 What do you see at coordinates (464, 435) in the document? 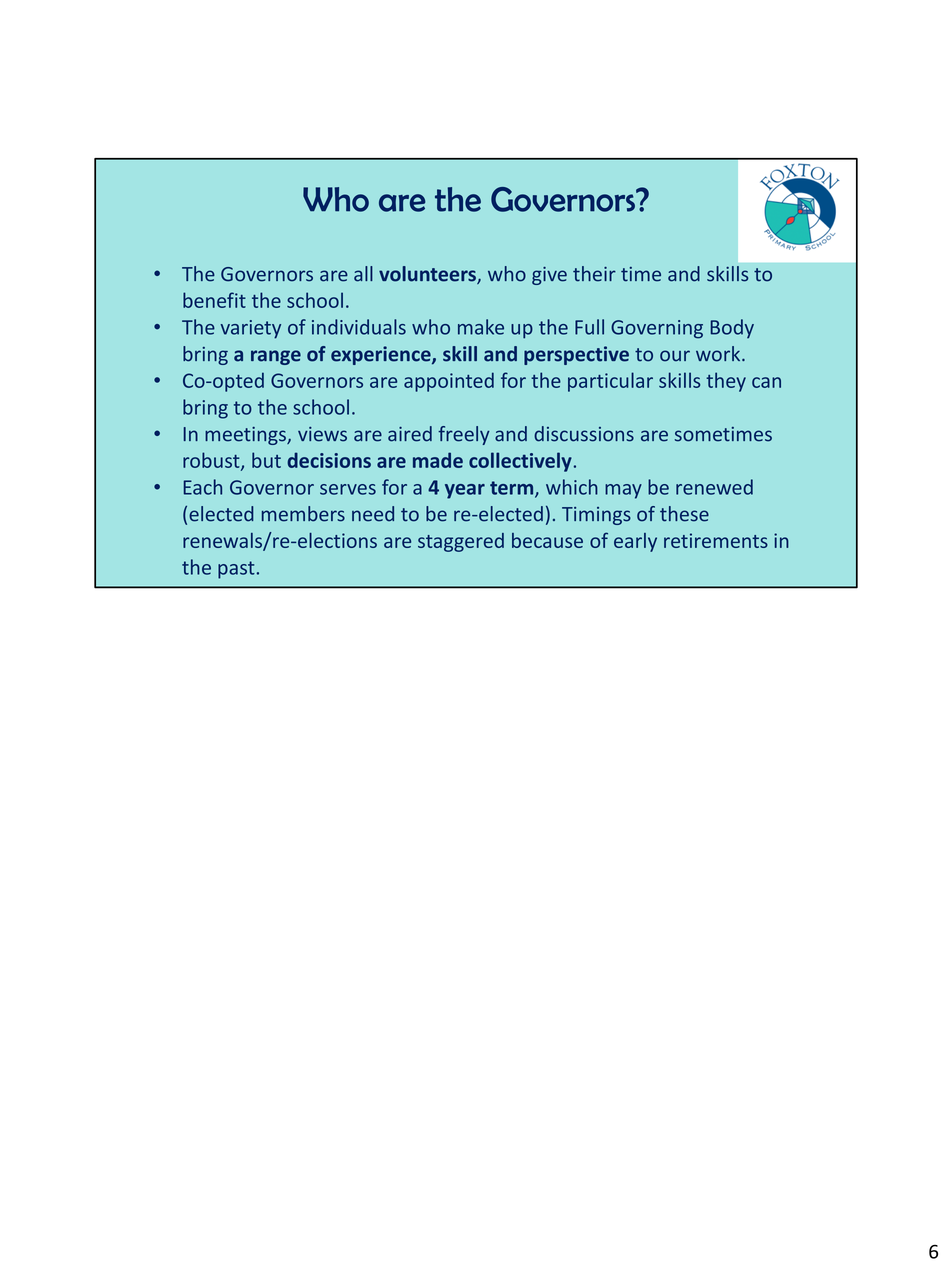
I see `freely` at bounding box center [464, 435].
